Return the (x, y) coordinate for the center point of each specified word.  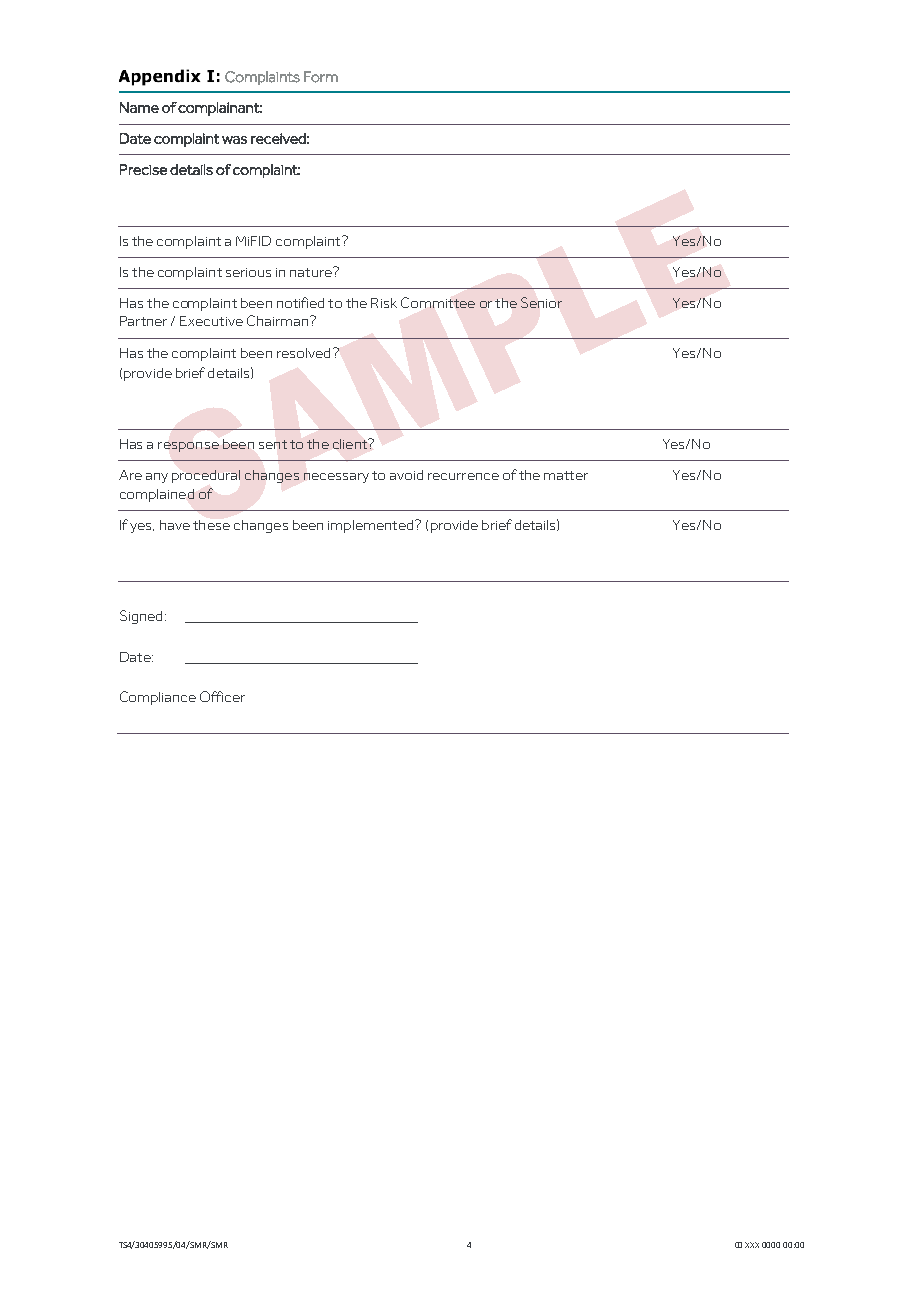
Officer (222, 696)
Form (321, 77)
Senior (541, 302)
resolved (303, 353)
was (234, 140)
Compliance (158, 698)
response (188, 447)
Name (139, 107)
